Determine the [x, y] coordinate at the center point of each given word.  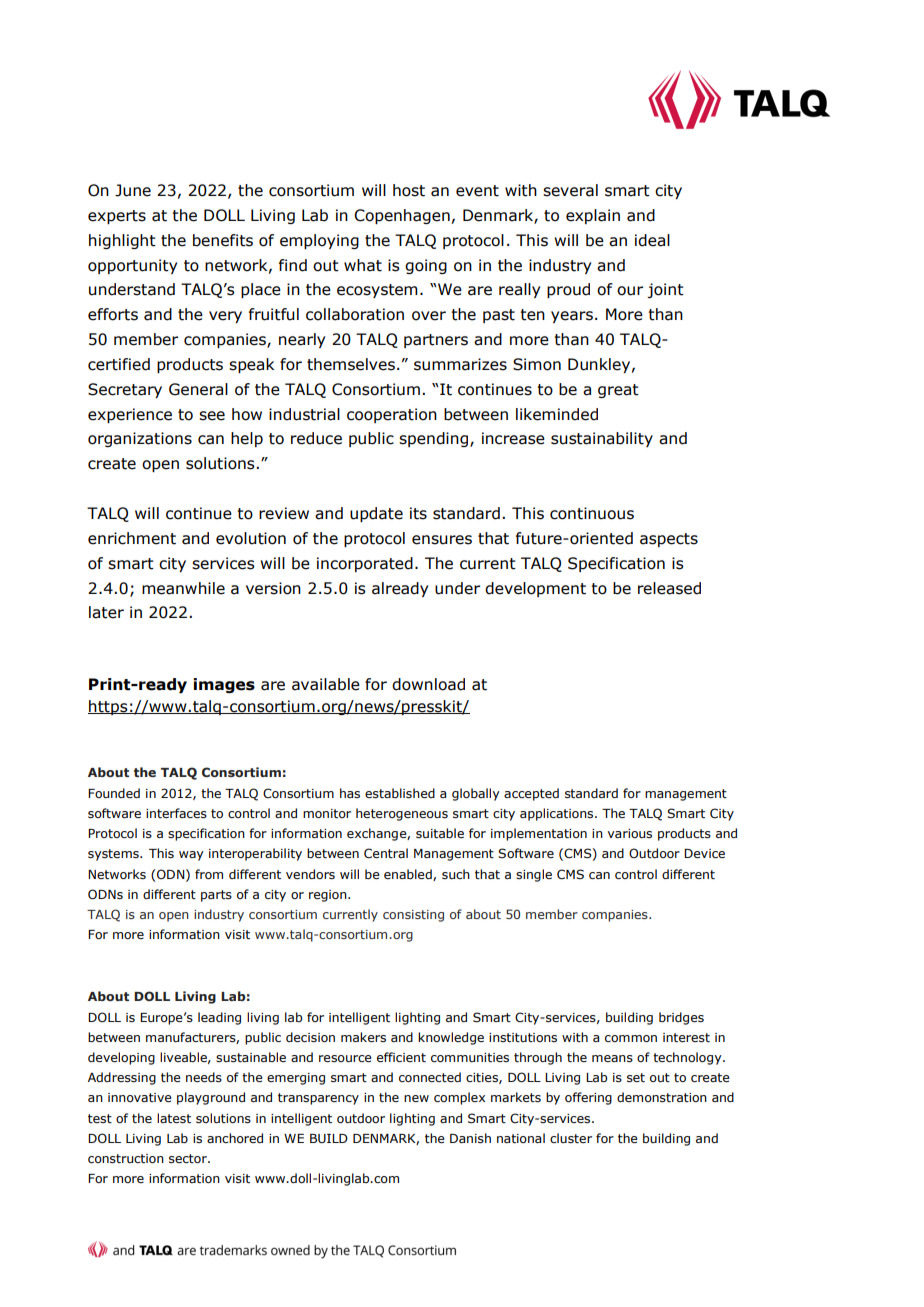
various [630, 833]
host [409, 190]
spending [435, 439]
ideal [652, 240]
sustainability [602, 439]
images [224, 685]
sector [189, 1159]
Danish [470, 1138]
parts [216, 896]
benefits [223, 240]
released [669, 588]
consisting [413, 916]
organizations [140, 439]
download [428, 684]
